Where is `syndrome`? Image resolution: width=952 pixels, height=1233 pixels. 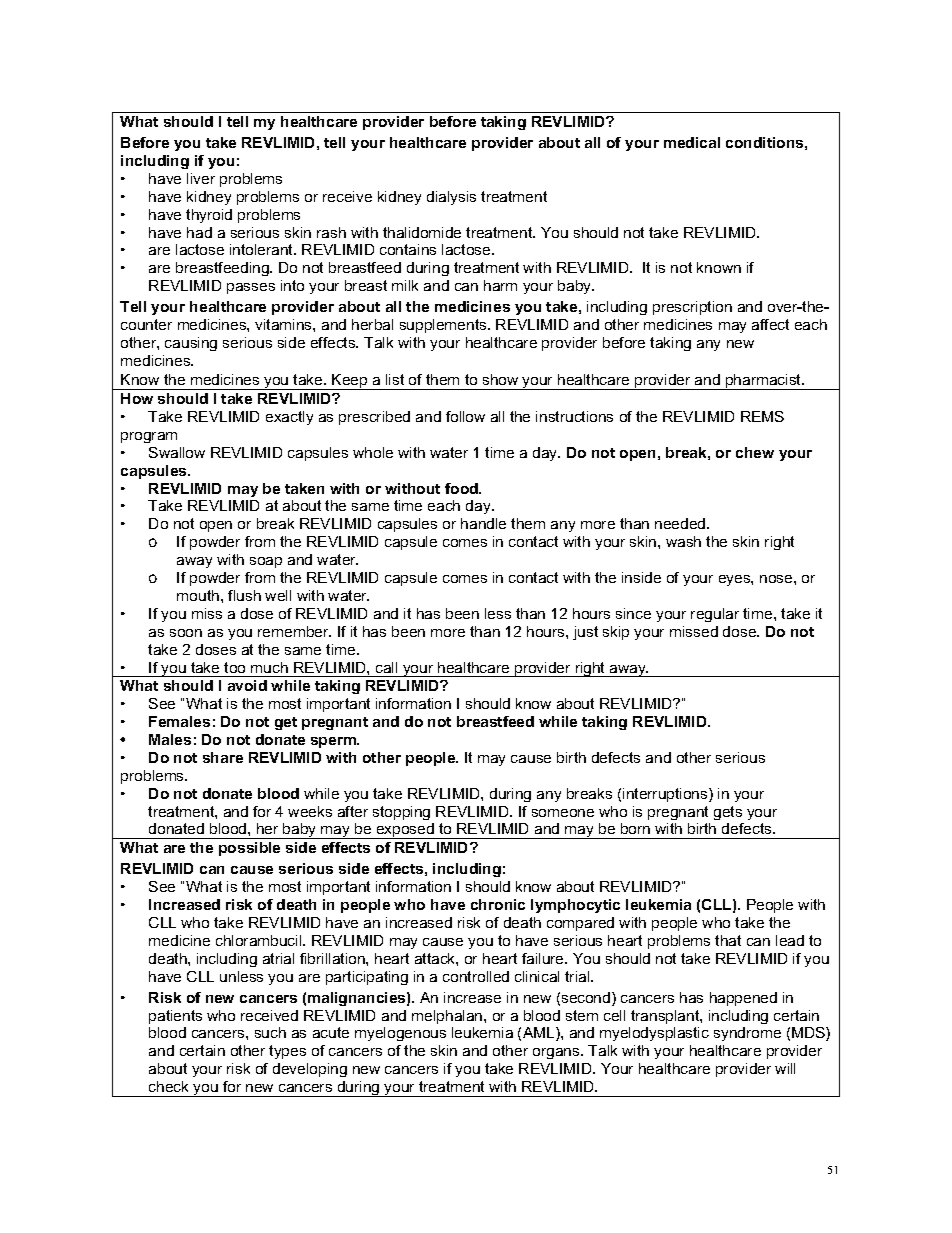 syndrome is located at coordinates (747, 1034).
